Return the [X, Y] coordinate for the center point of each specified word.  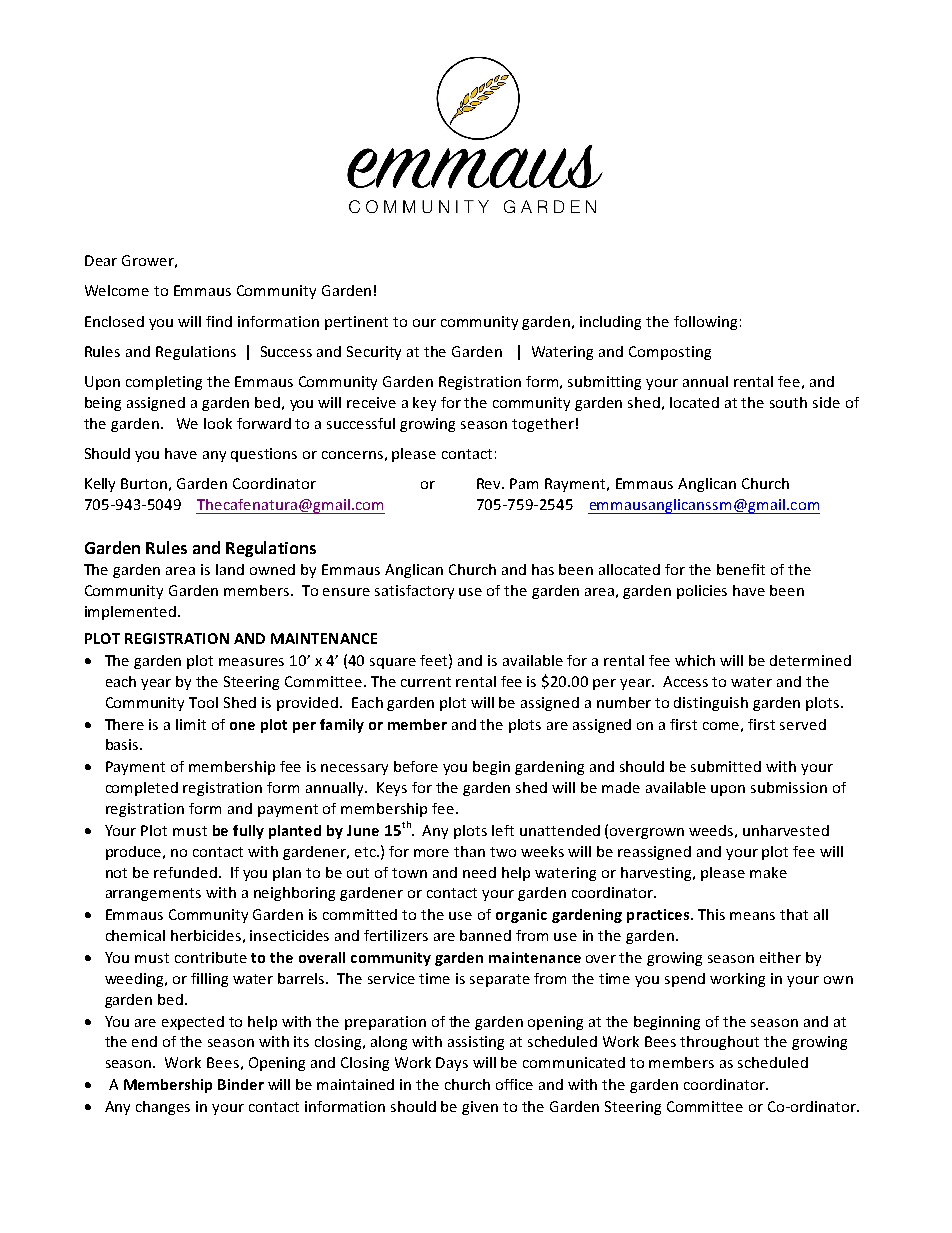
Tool [203, 702]
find [219, 321]
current [426, 682]
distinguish [711, 704]
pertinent [356, 323]
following [705, 323]
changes [163, 1108]
